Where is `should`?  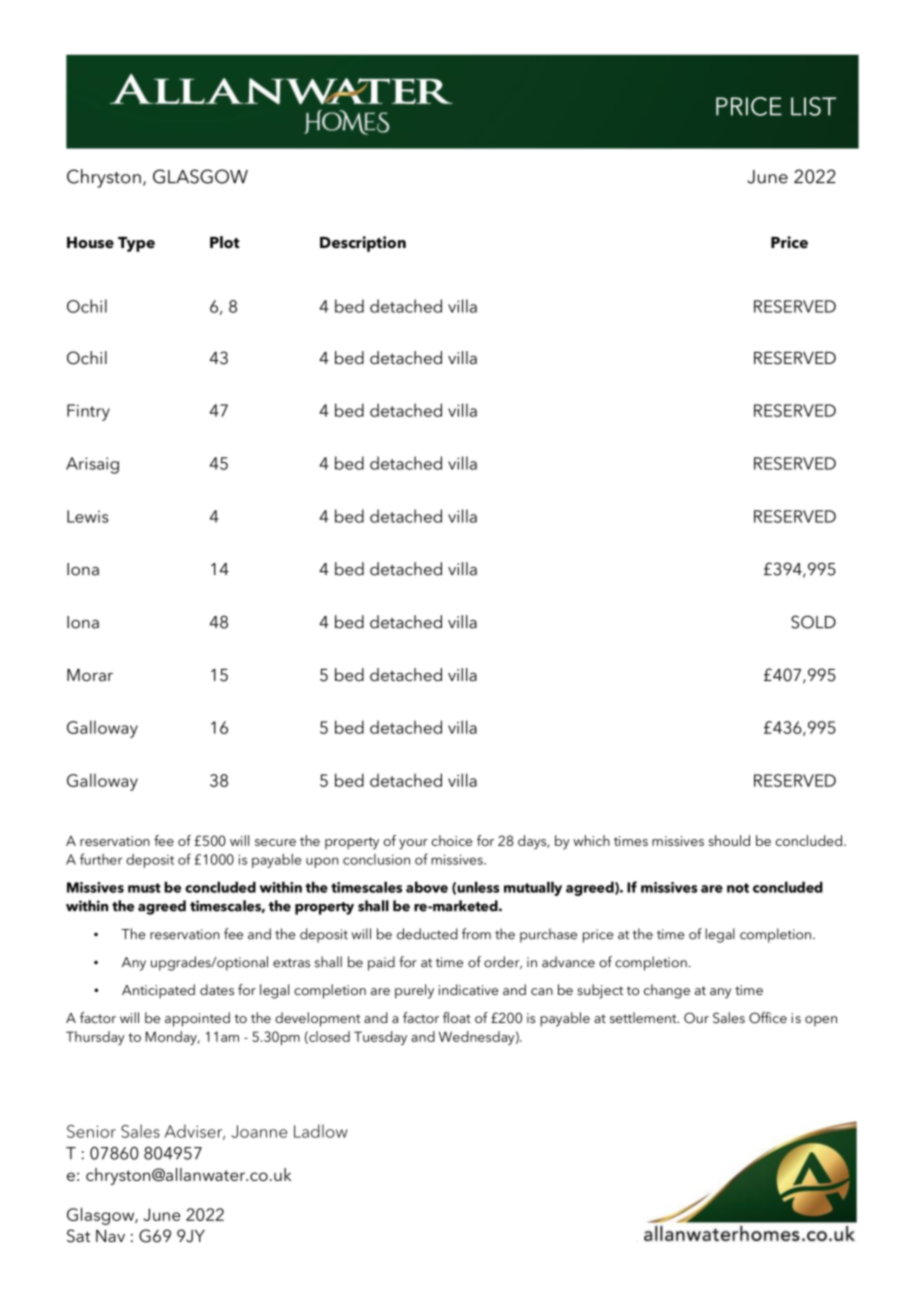 should is located at coordinates (729, 840).
